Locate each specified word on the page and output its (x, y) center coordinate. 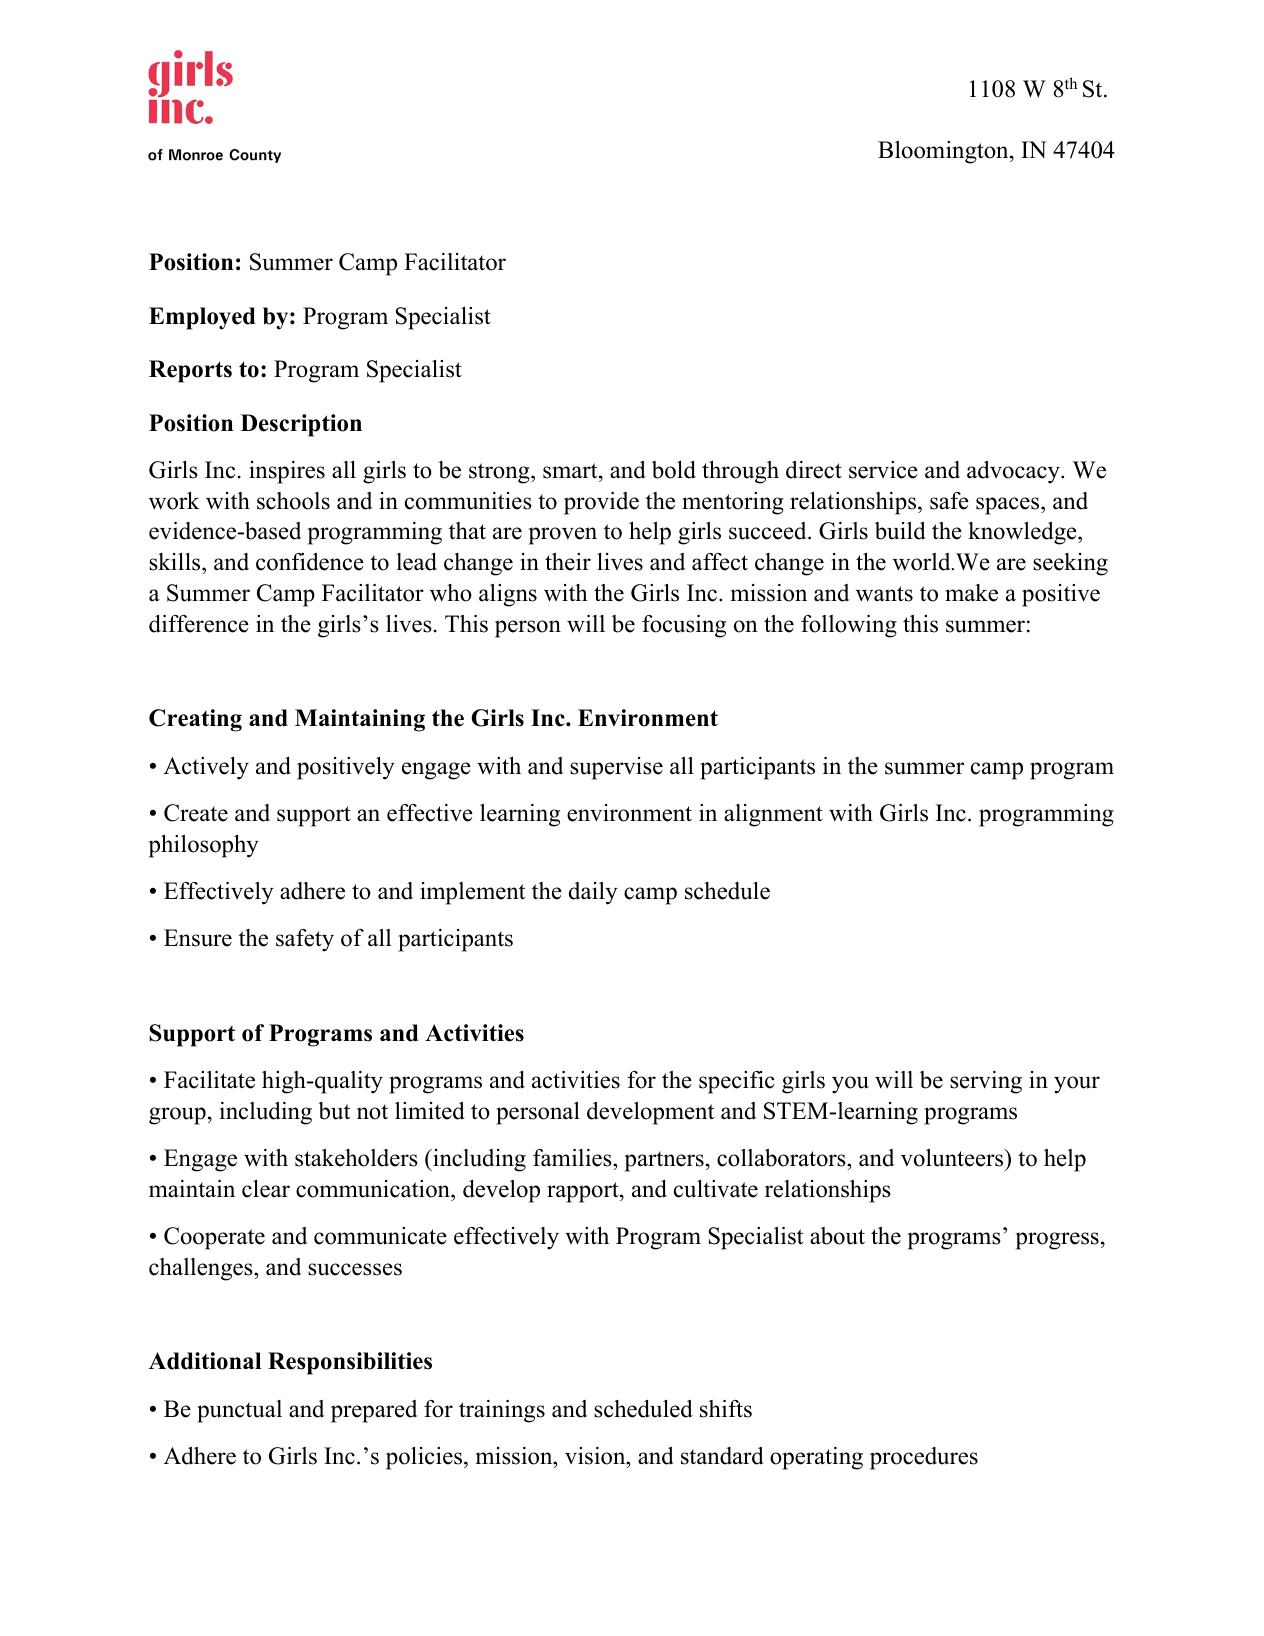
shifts (726, 1409)
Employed (202, 318)
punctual (239, 1411)
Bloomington (944, 152)
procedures (924, 1458)
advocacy (1014, 472)
